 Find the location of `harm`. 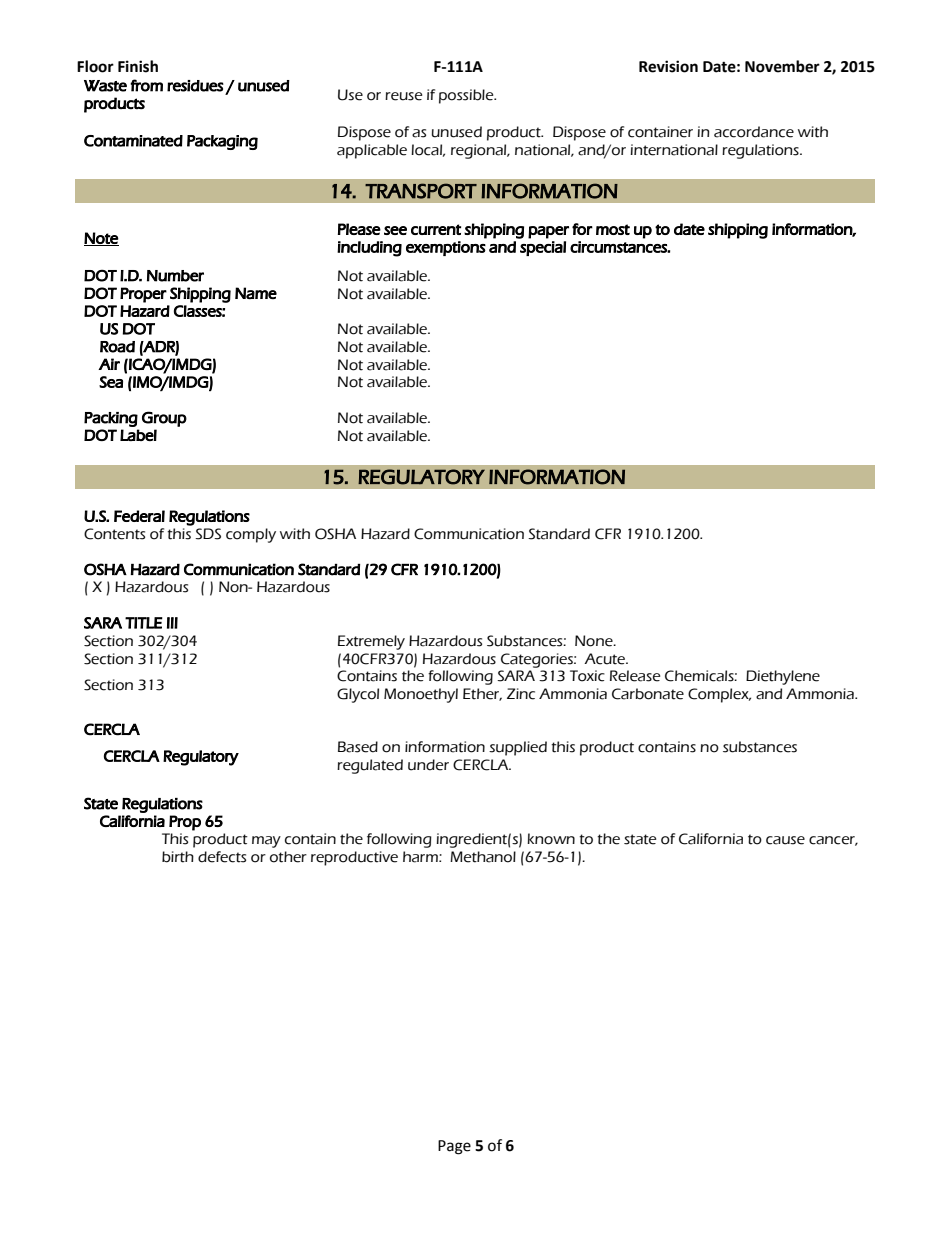

harm is located at coordinates (421, 857).
